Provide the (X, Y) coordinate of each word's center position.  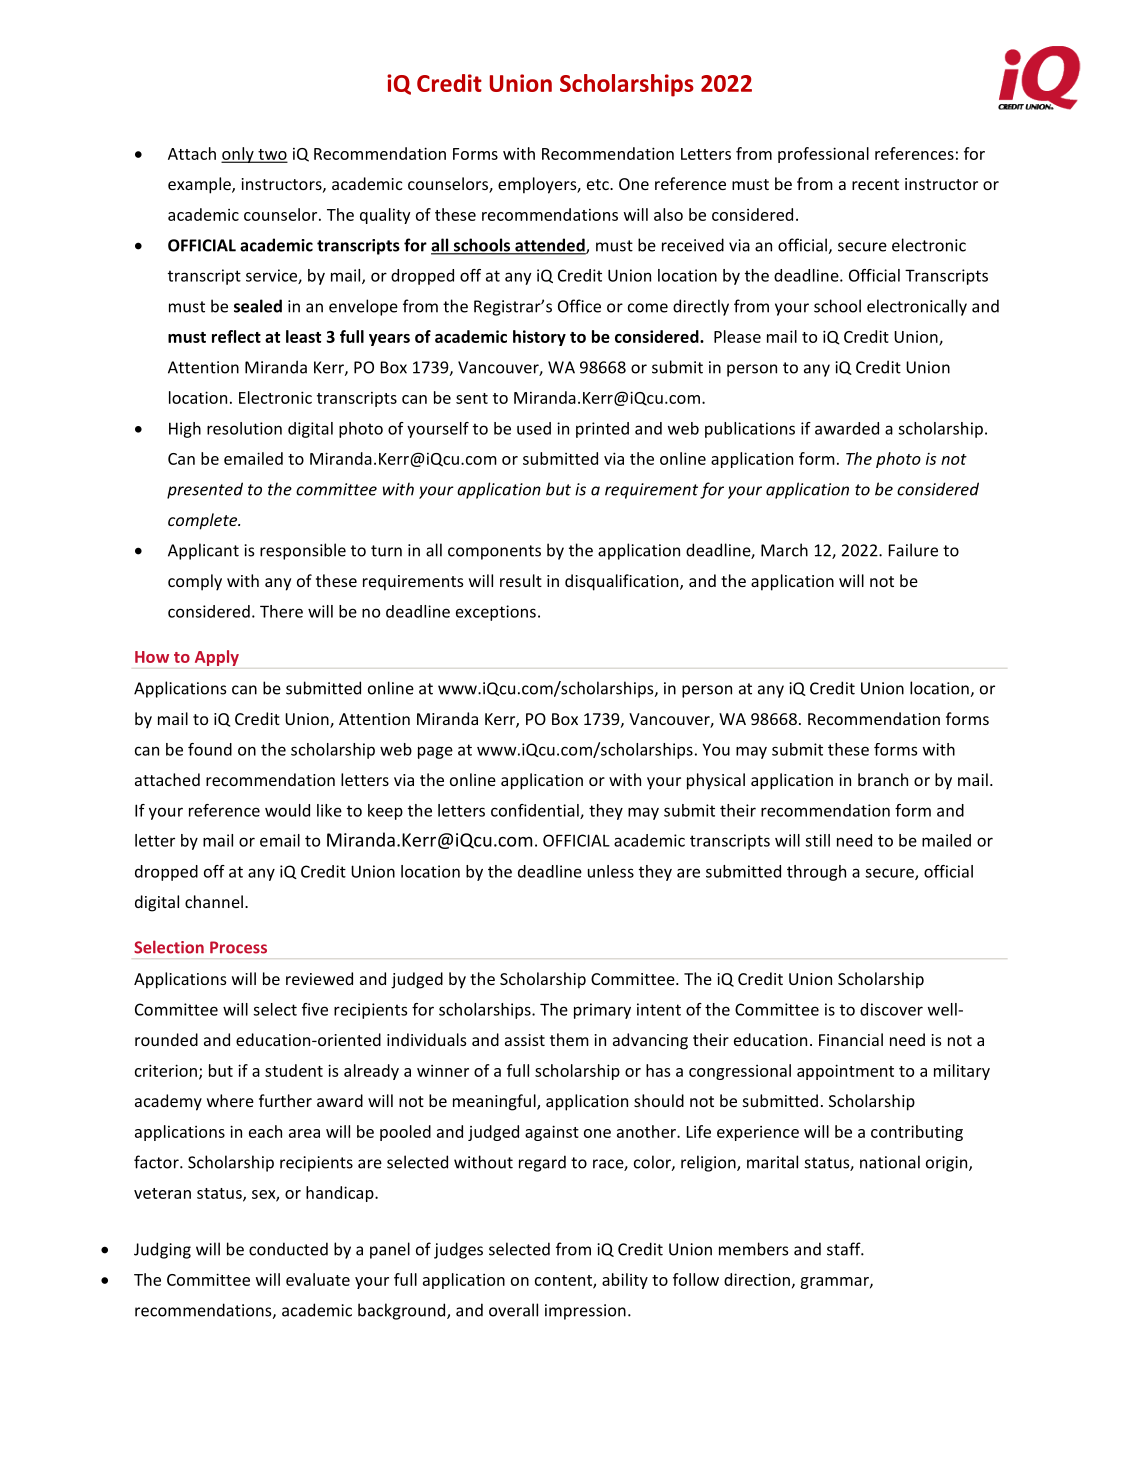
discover (891, 1009)
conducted (288, 1249)
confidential (536, 811)
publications (750, 430)
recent (875, 184)
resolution (244, 428)
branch (883, 779)
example (200, 185)
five (315, 1009)
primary (602, 1011)
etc (599, 184)
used (534, 428)
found (210, 749)
